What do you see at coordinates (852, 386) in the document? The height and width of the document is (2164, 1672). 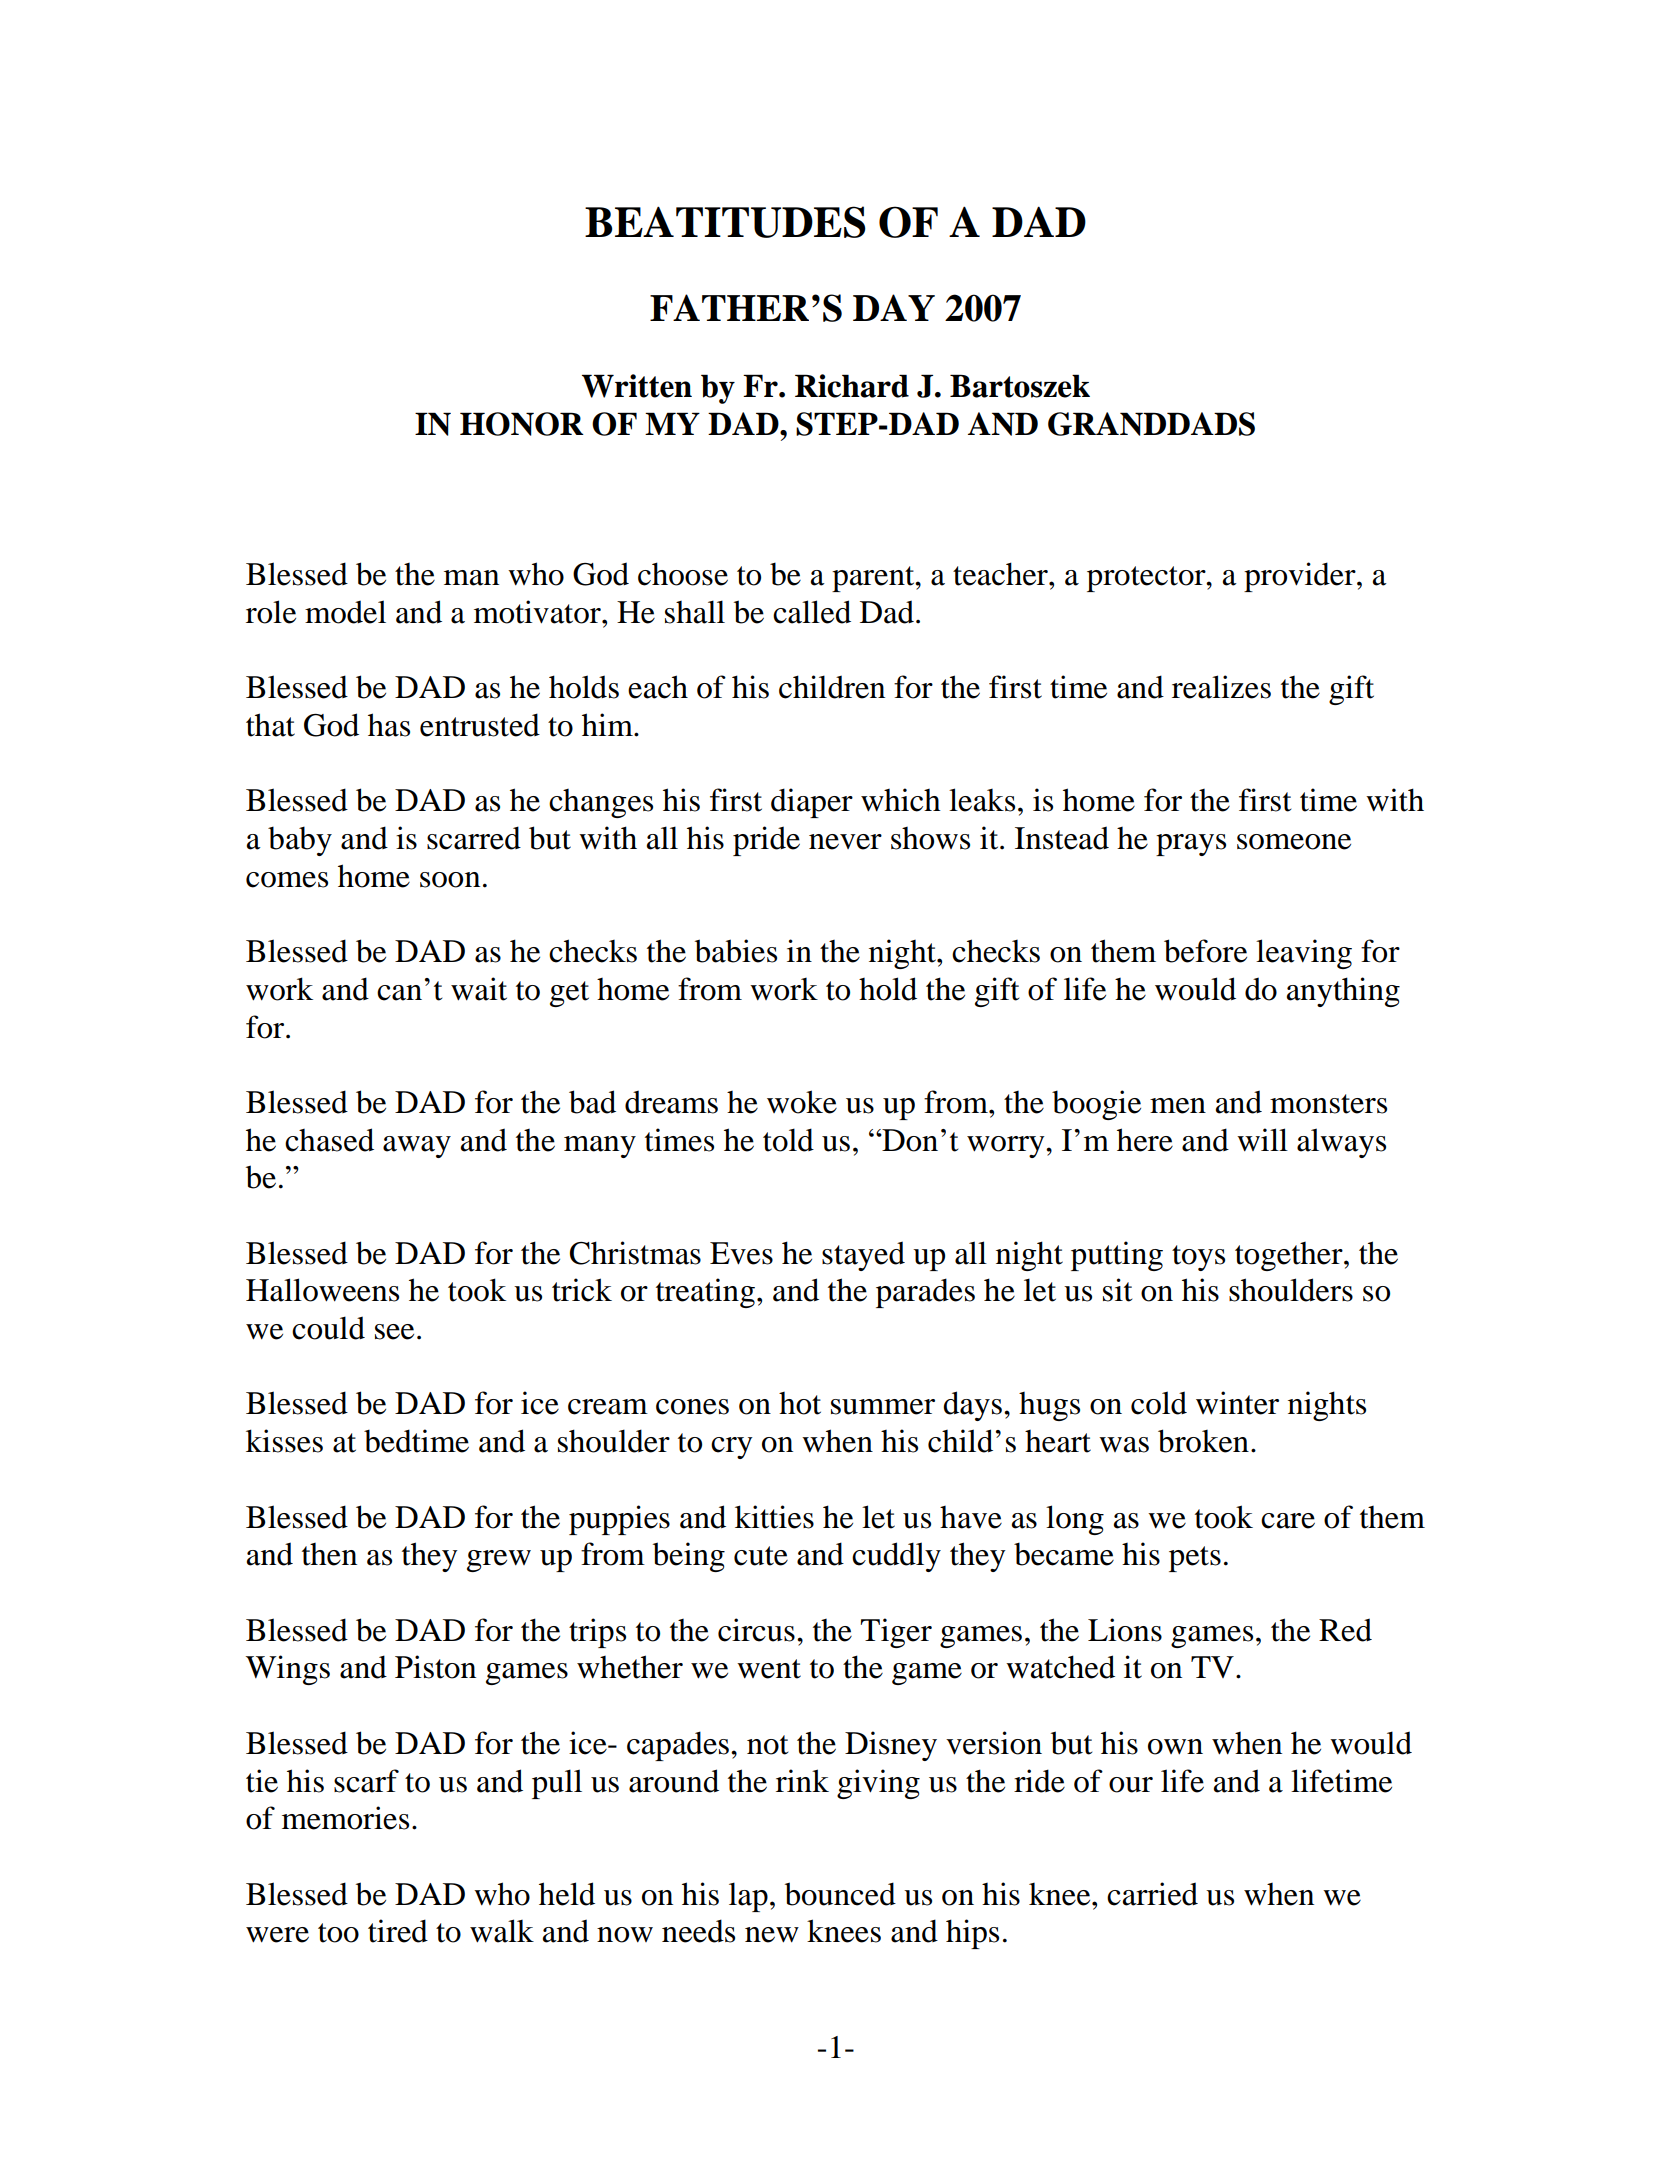 I see `Richard` at bounding box center [852, 386].
